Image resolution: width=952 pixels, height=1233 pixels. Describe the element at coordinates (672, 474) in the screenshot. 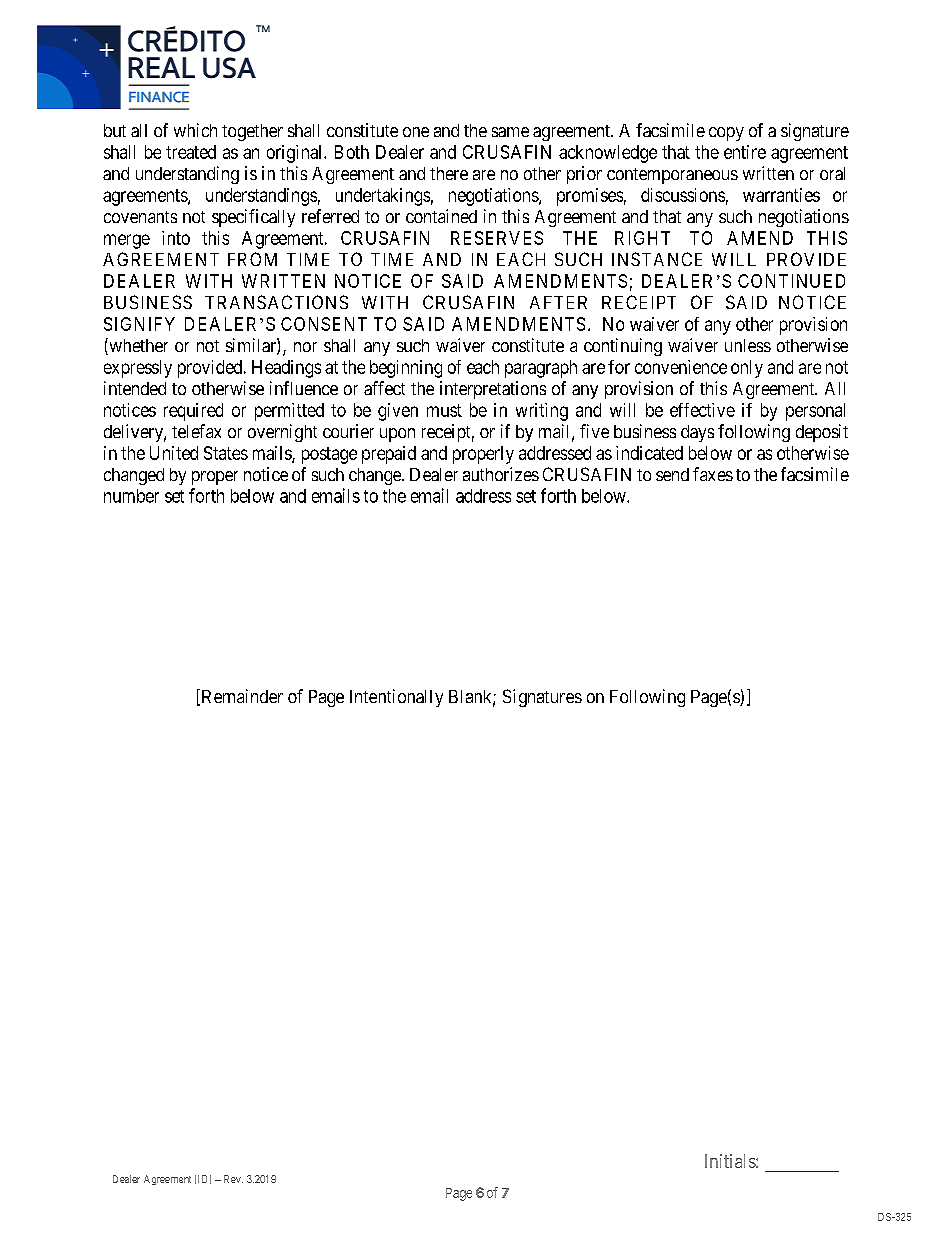

I see `send` at that location.
